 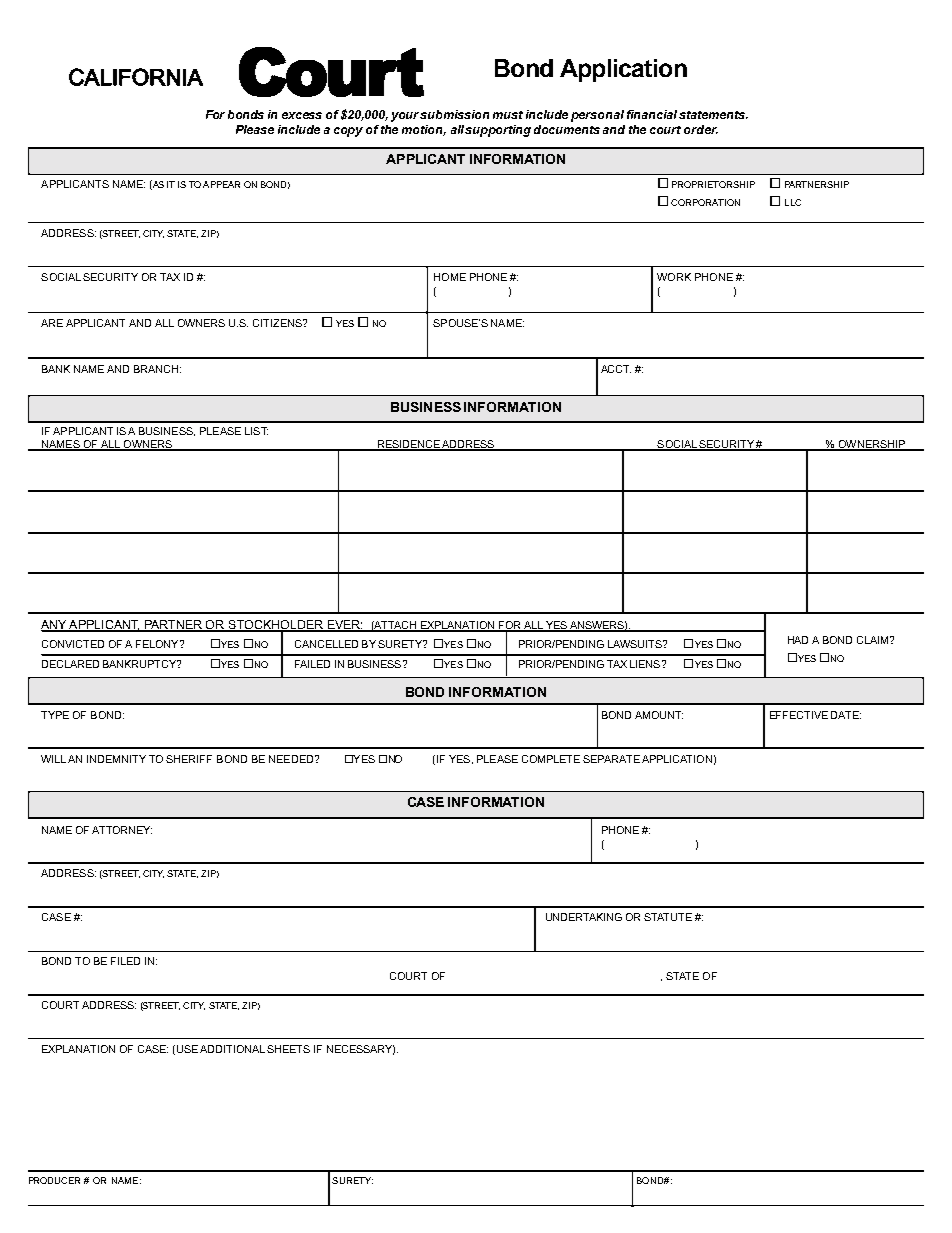 What do you see at coordinates (256, 431) in the image?
I see `LIST` at bounding box center [256, 431].
